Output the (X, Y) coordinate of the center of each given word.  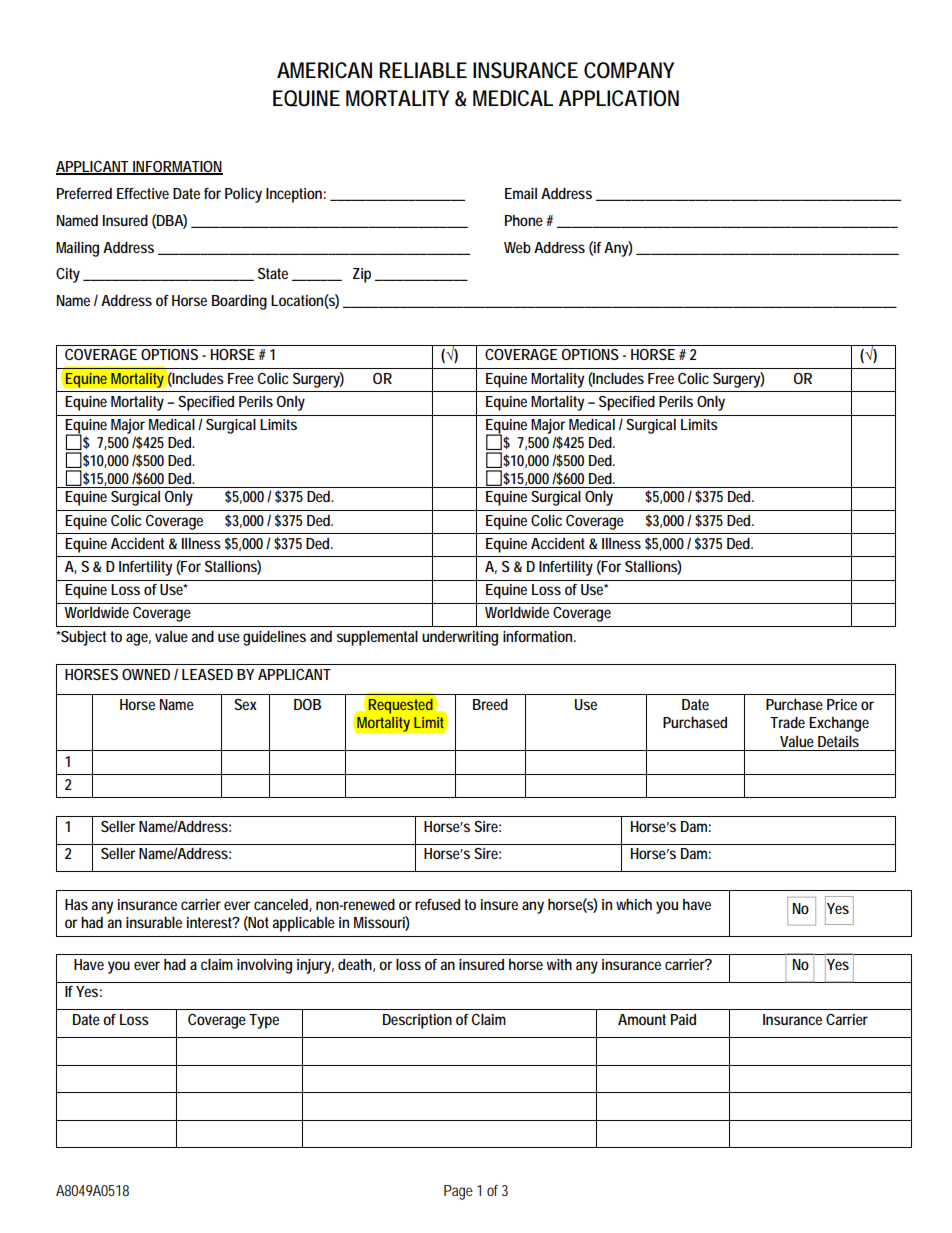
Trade (787, 722)
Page (458, 1192)
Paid (683, 1019)
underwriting (460, 638)
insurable (154, 922)
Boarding (239, 302)
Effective (143, 193)
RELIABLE (423, 70)
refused (437, 904)
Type (264, 1021)
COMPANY (629, 70)
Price (842, 704)
